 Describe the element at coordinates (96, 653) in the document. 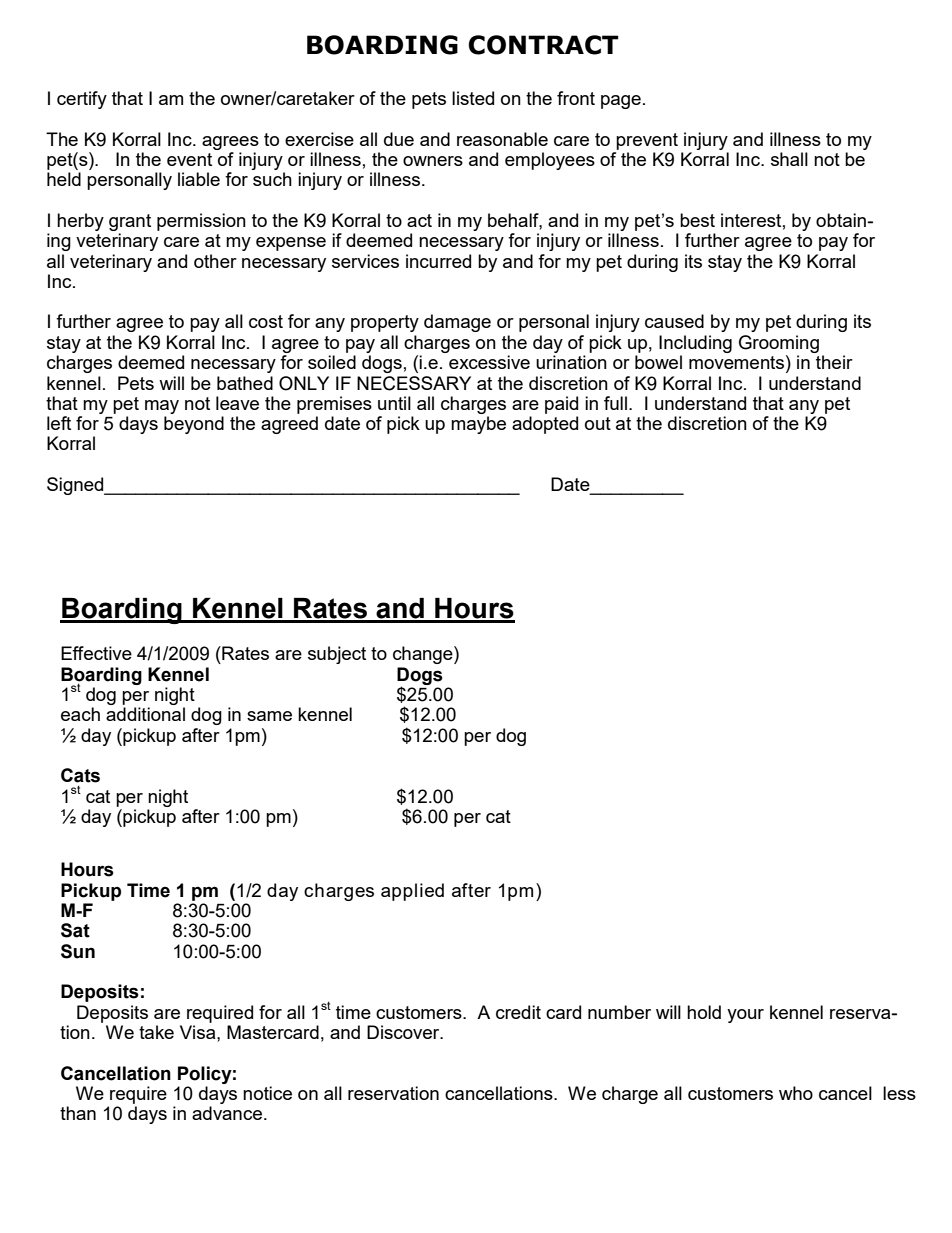

I see `Effective` at that location.
